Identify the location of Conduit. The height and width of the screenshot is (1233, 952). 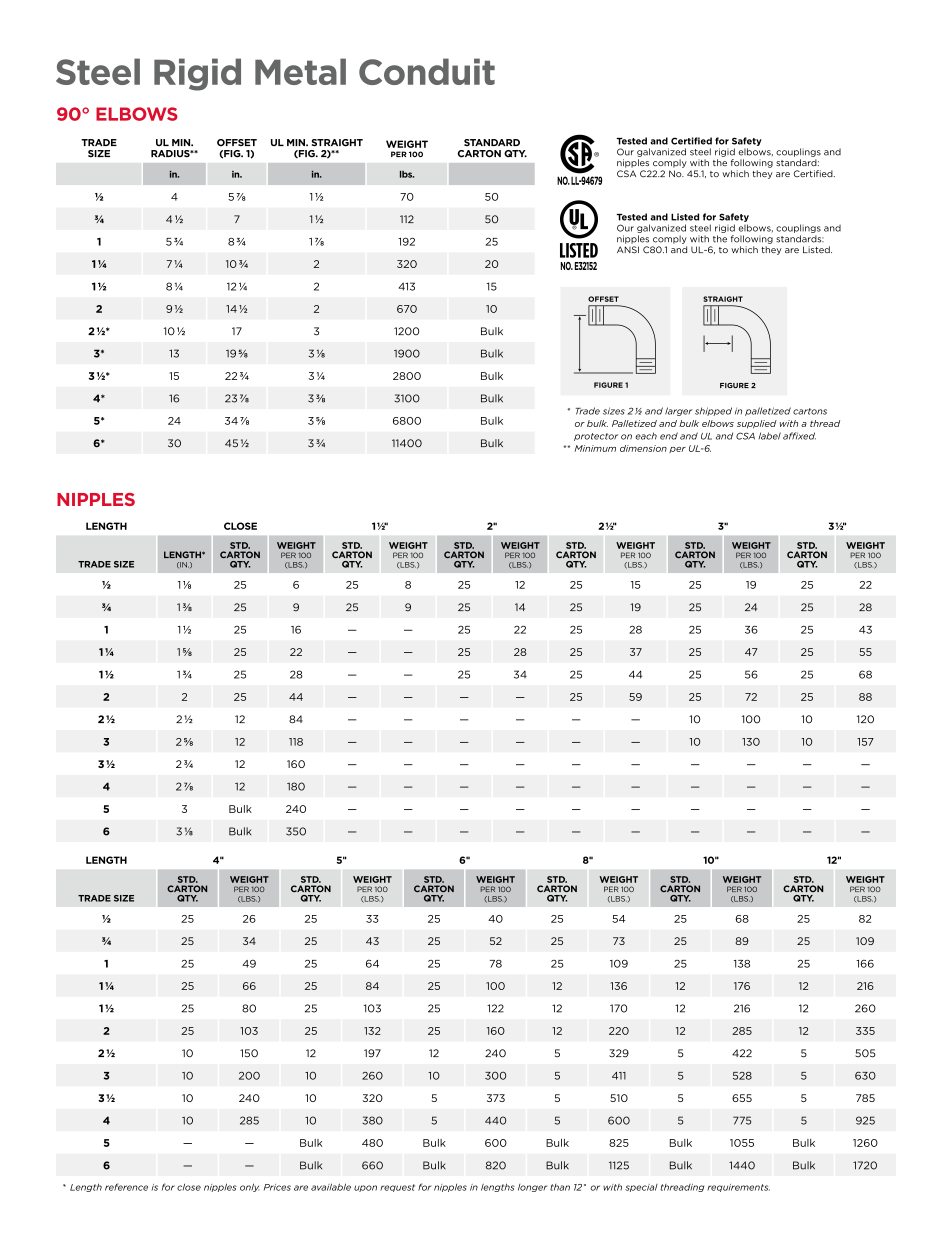
(427, 71).
